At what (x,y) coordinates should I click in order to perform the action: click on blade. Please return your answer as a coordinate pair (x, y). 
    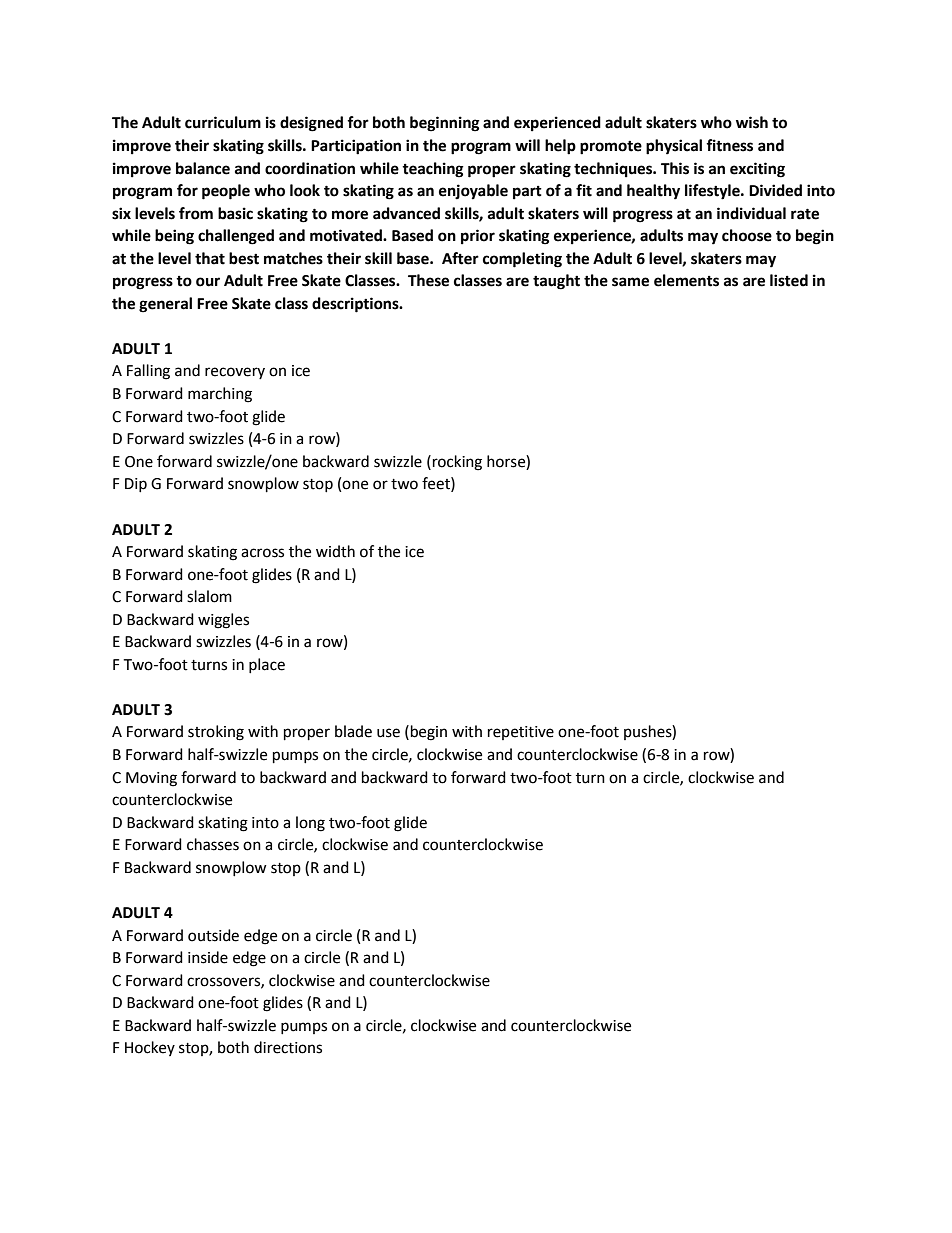
    Looking at the image, I should click on (353, 731).
